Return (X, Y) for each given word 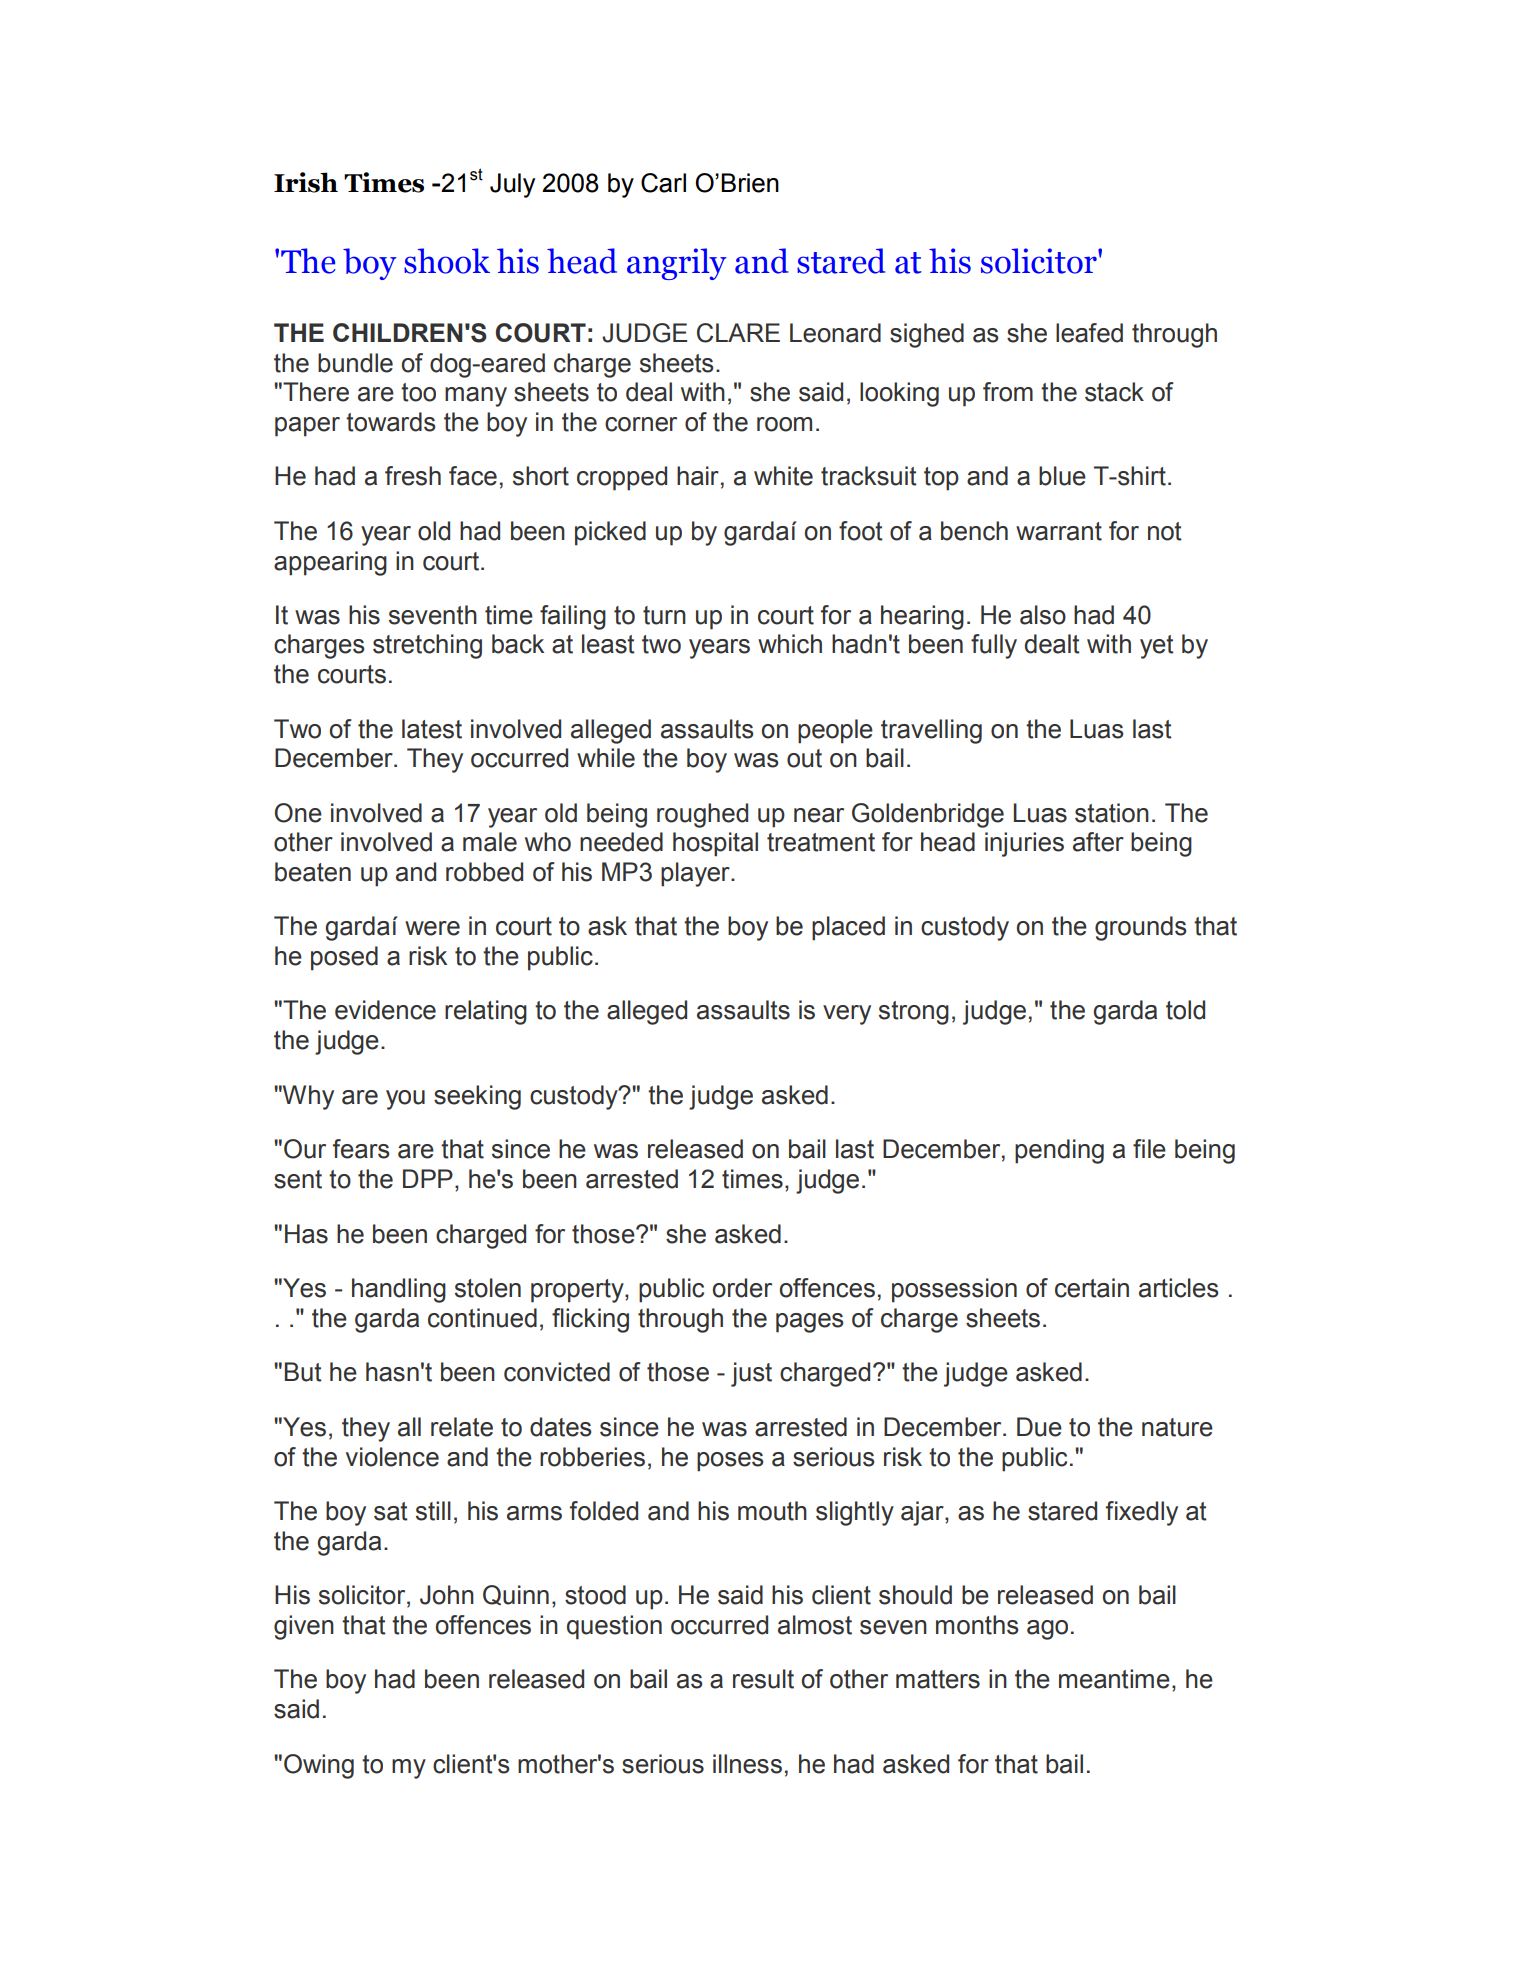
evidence (385, 1010)
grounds (1140, 928)
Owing (319, 1766)
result (763, 1679)
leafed (1089, 333)
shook (447, 261)
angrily (677, 264)
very (847, 1015)
